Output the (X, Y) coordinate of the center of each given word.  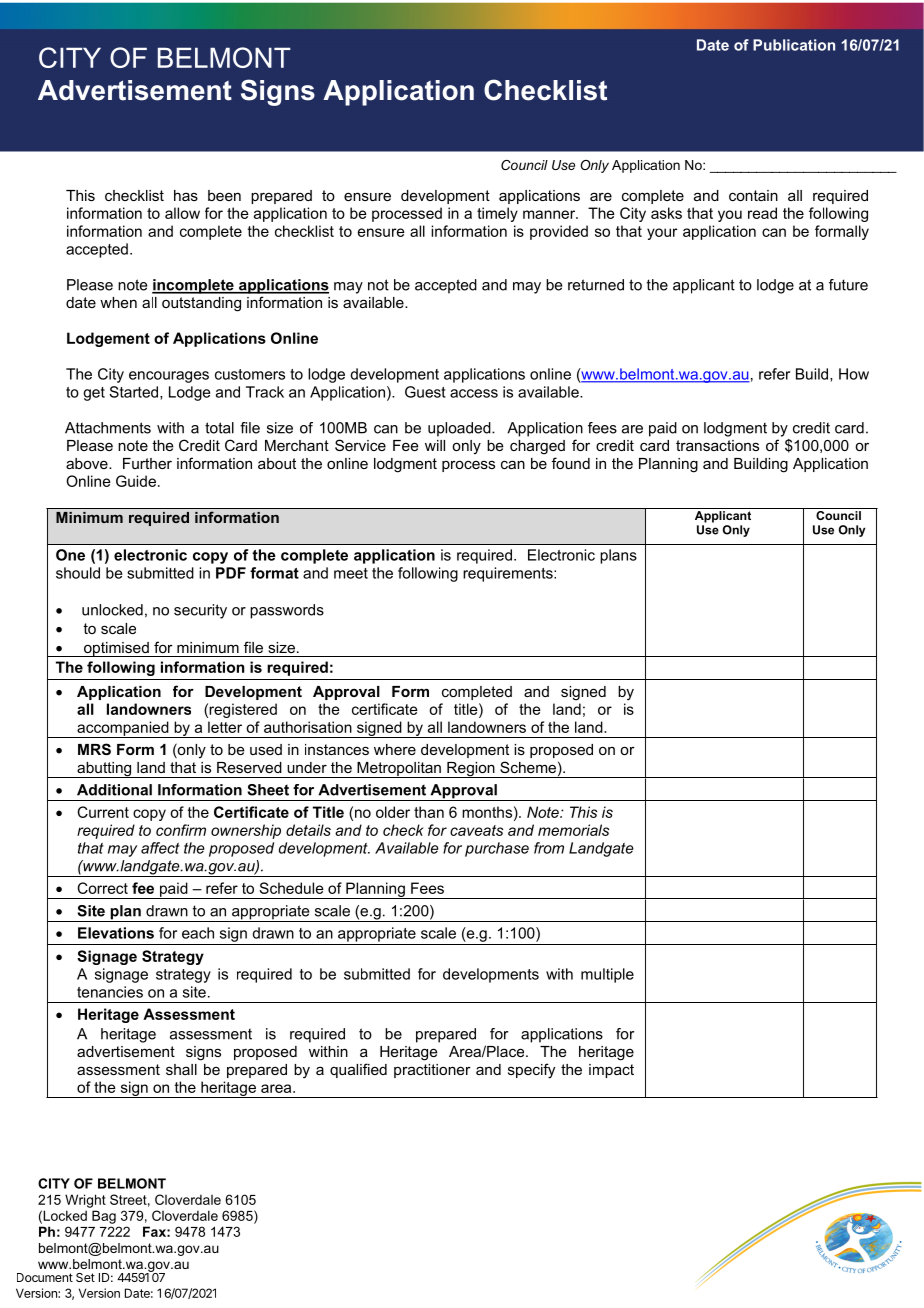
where (395, 749)
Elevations (116, 933)
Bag (104, 1217)
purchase (497, 849)
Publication (794, 45)
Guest (425, 392)
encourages (169, 377)
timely (497, 214)
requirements (509, 574)
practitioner (432, 1071)
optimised (116, 649)
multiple (607, 975)
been (224, 195)
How (854, 374)
